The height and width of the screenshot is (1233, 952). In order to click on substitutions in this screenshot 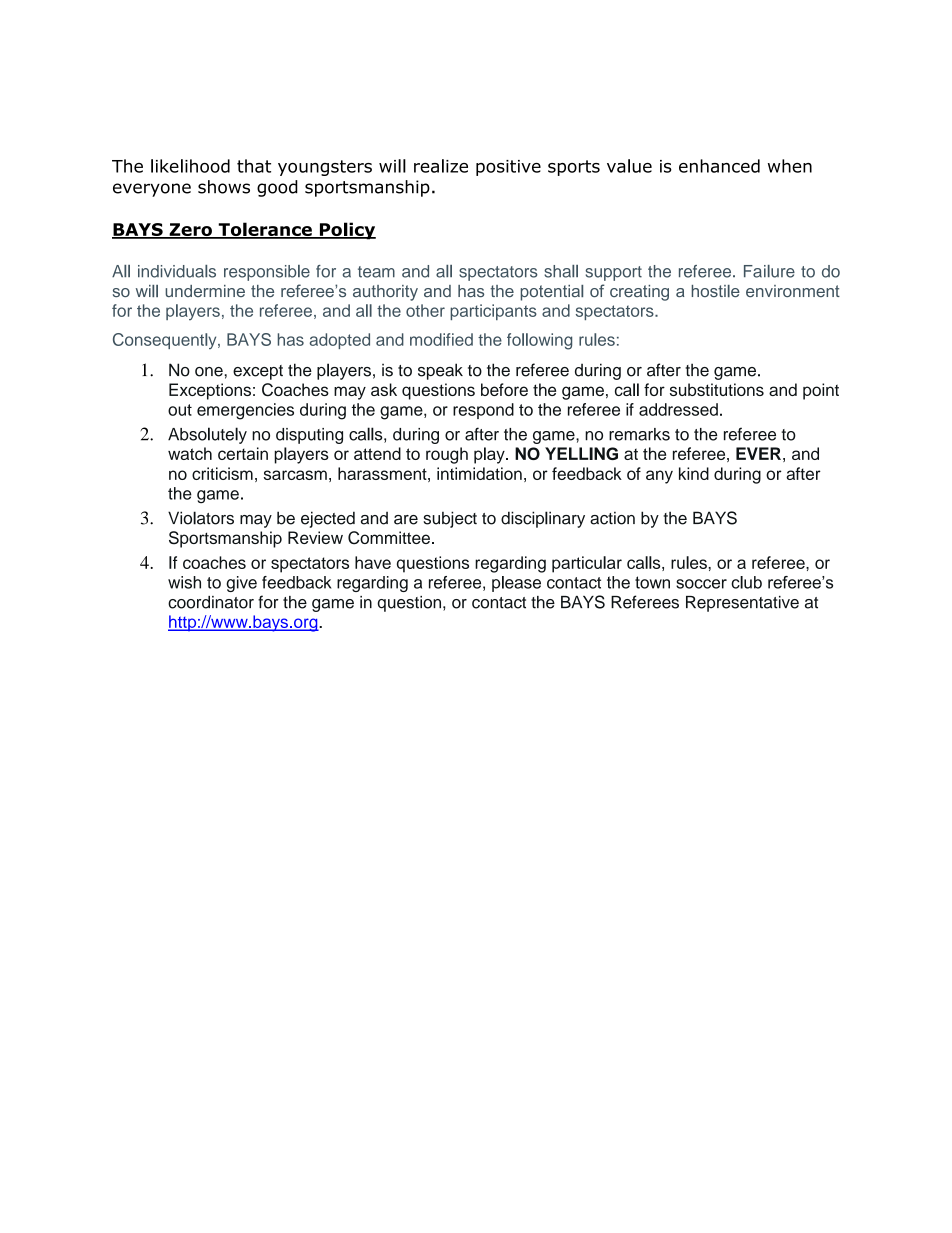, I will do `click(717, 389)`.
